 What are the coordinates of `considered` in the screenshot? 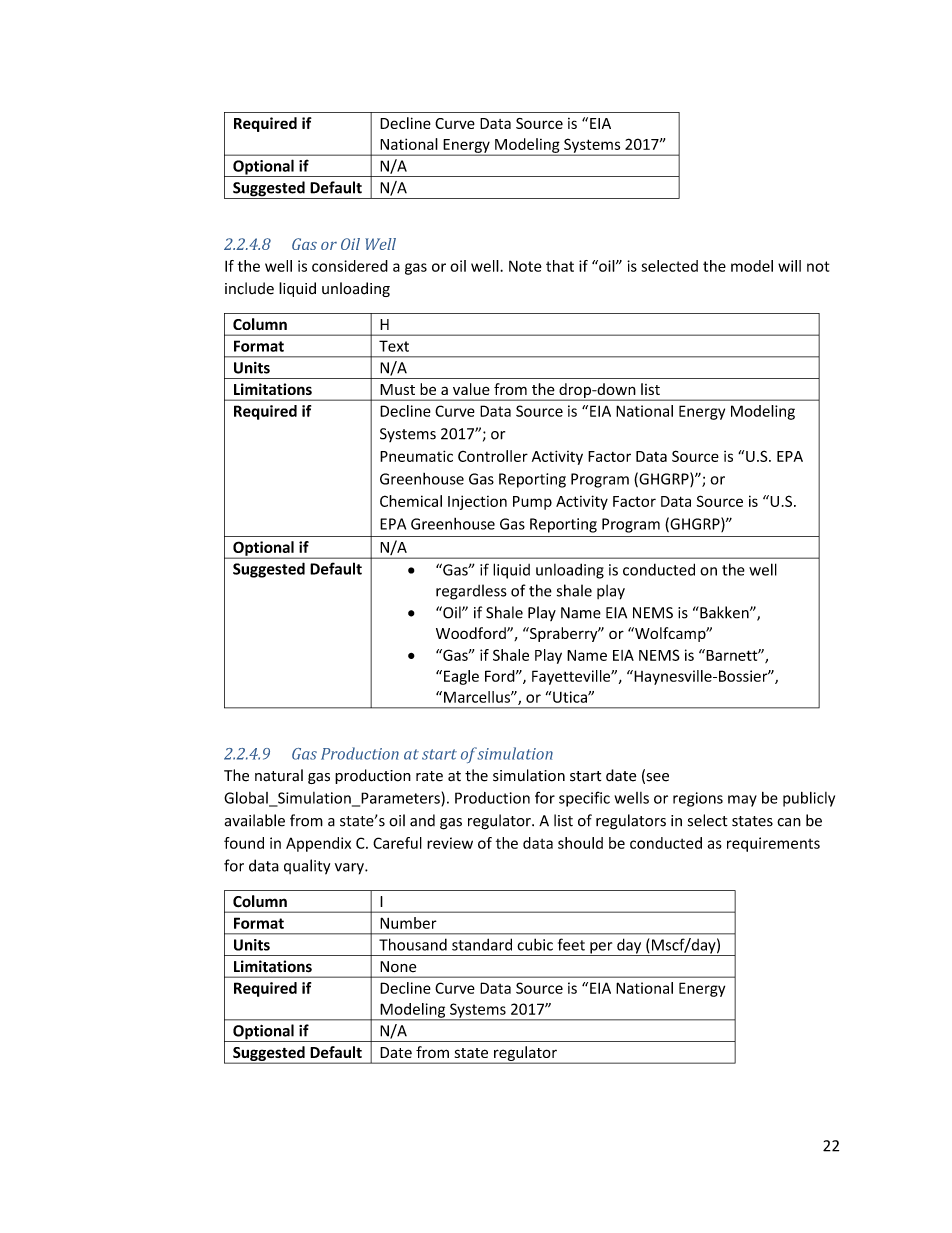 It's located at (350, 266).
